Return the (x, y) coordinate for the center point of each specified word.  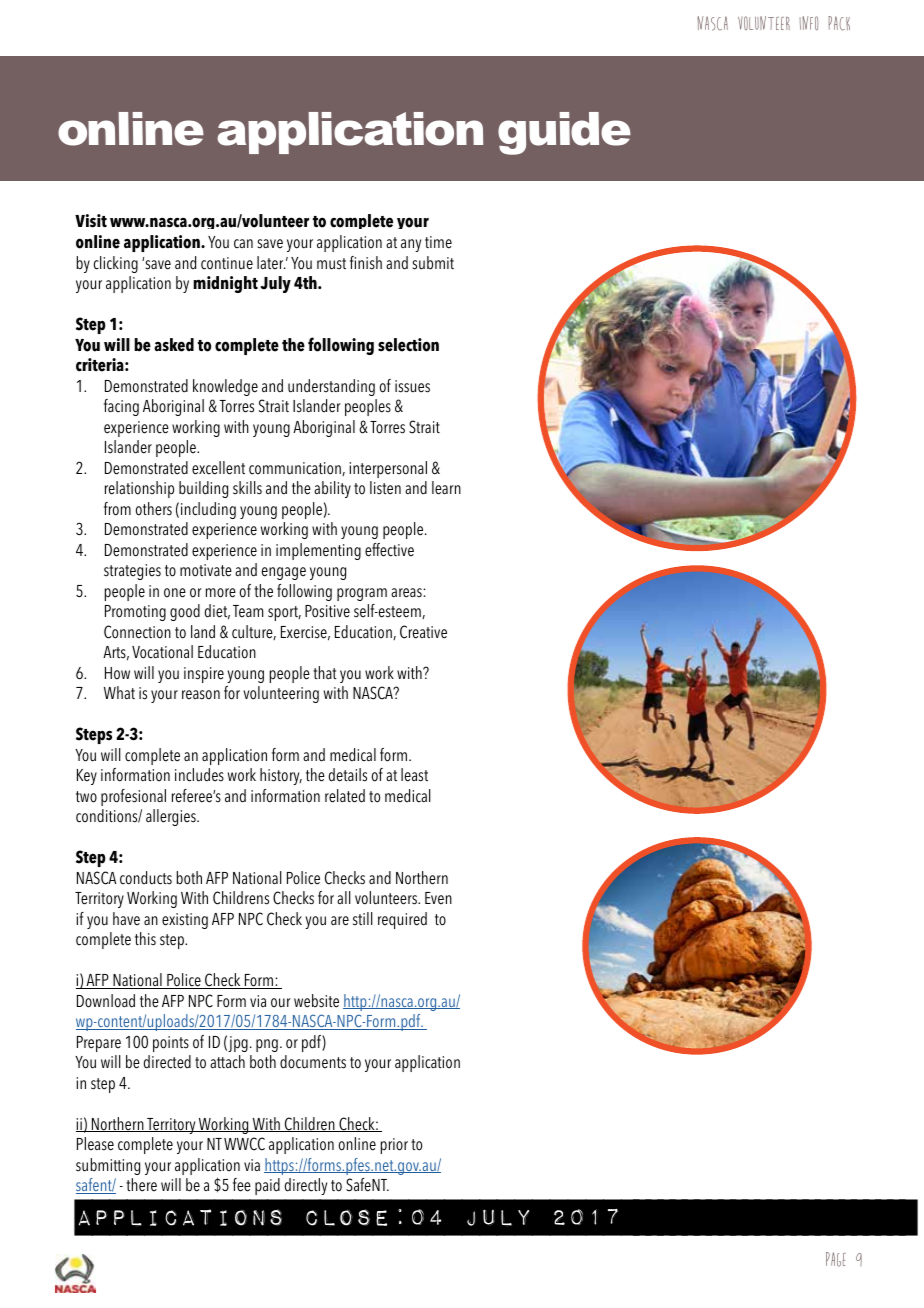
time (438, 242)
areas (407, 593)
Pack (839, 23)
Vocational (162, 652)
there (141, 1185)
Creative (423, 632)
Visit (91, 221)
